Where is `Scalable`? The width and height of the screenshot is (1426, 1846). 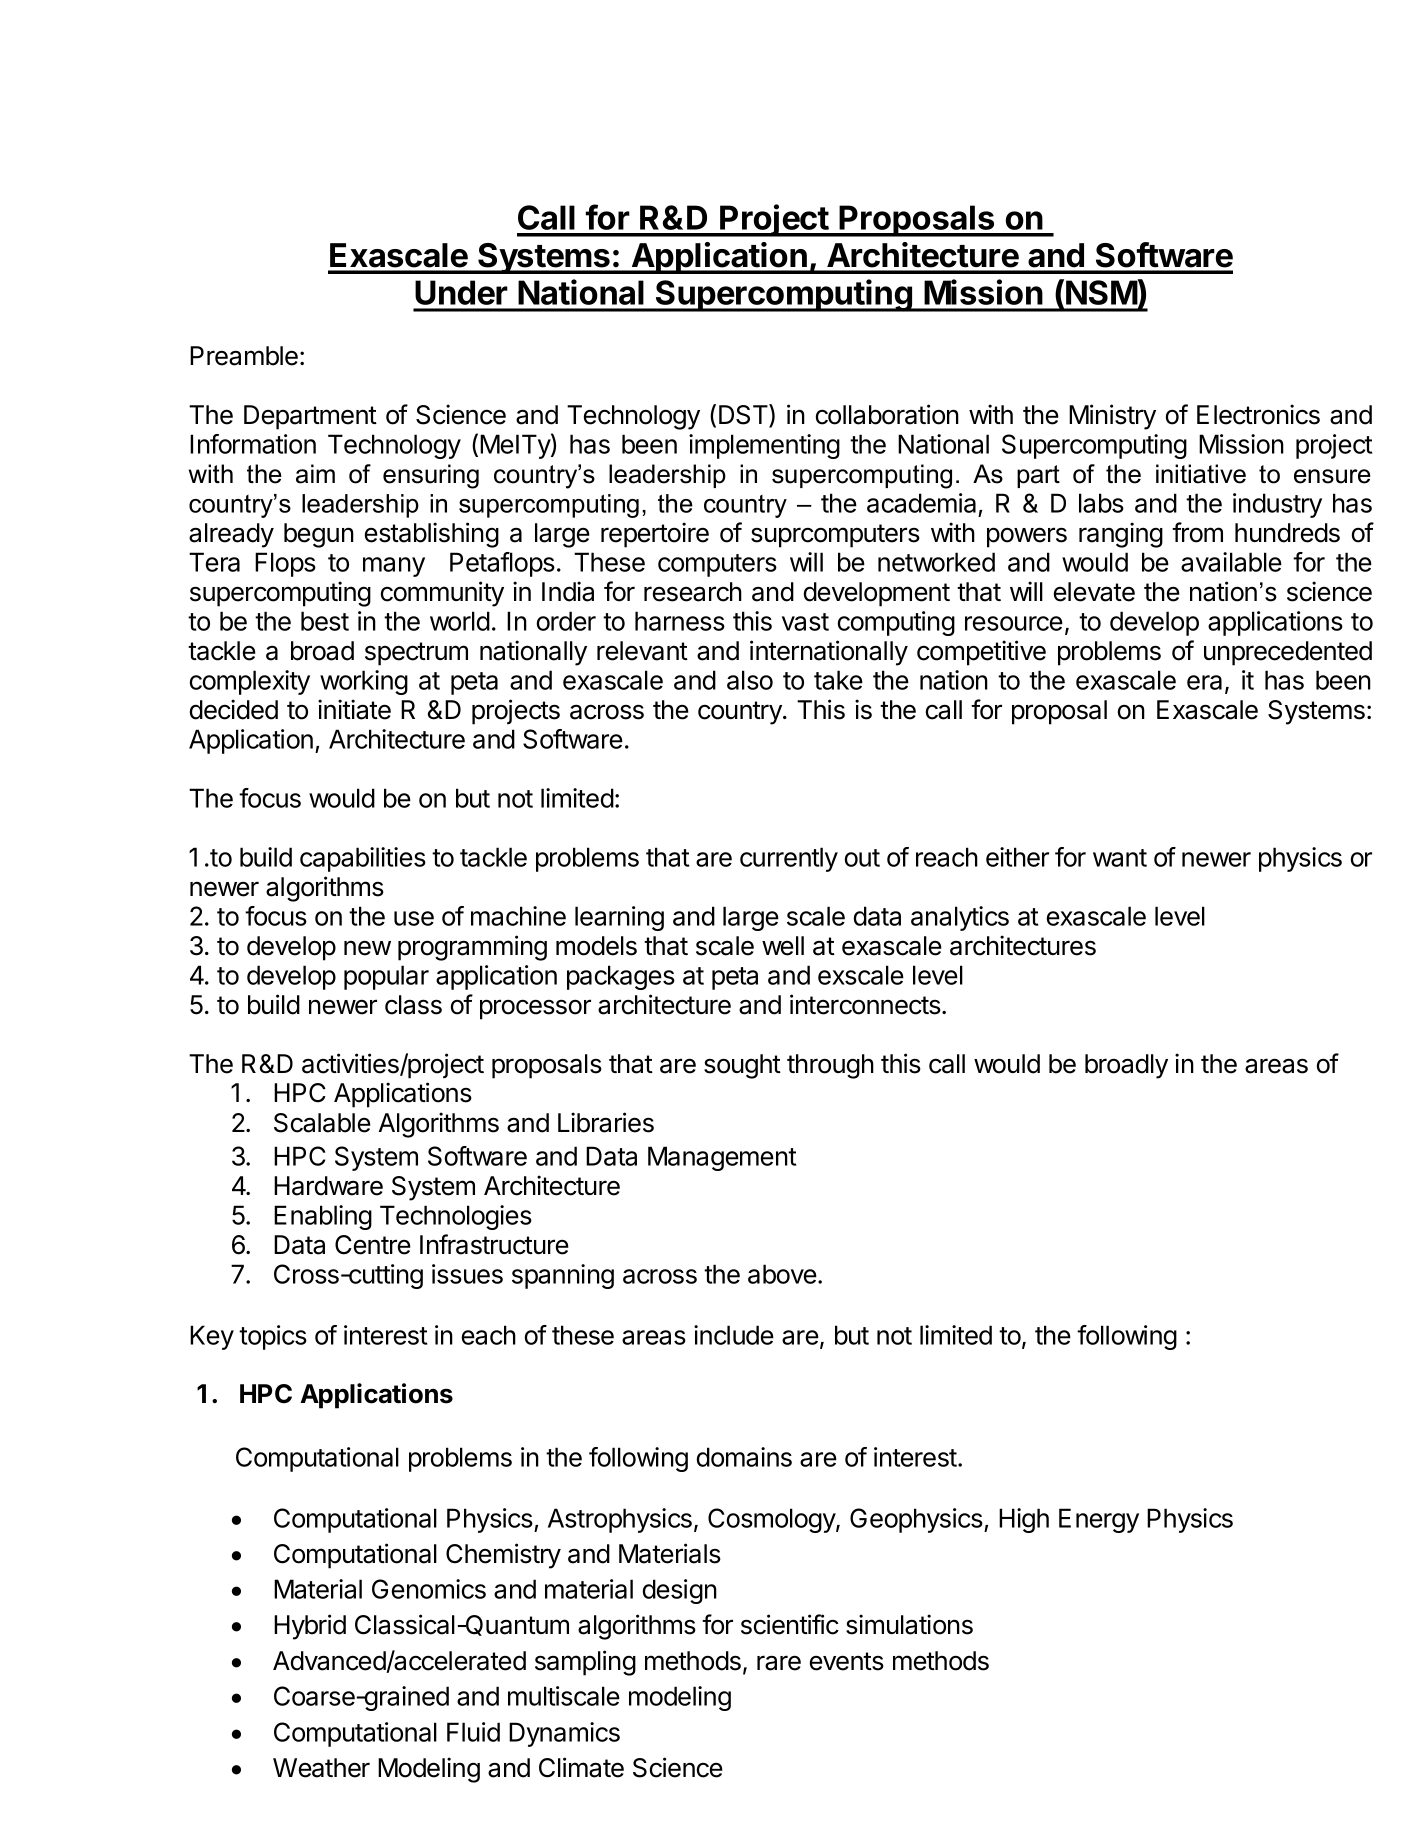
Scalable is located at coordinates (322, 1123).
